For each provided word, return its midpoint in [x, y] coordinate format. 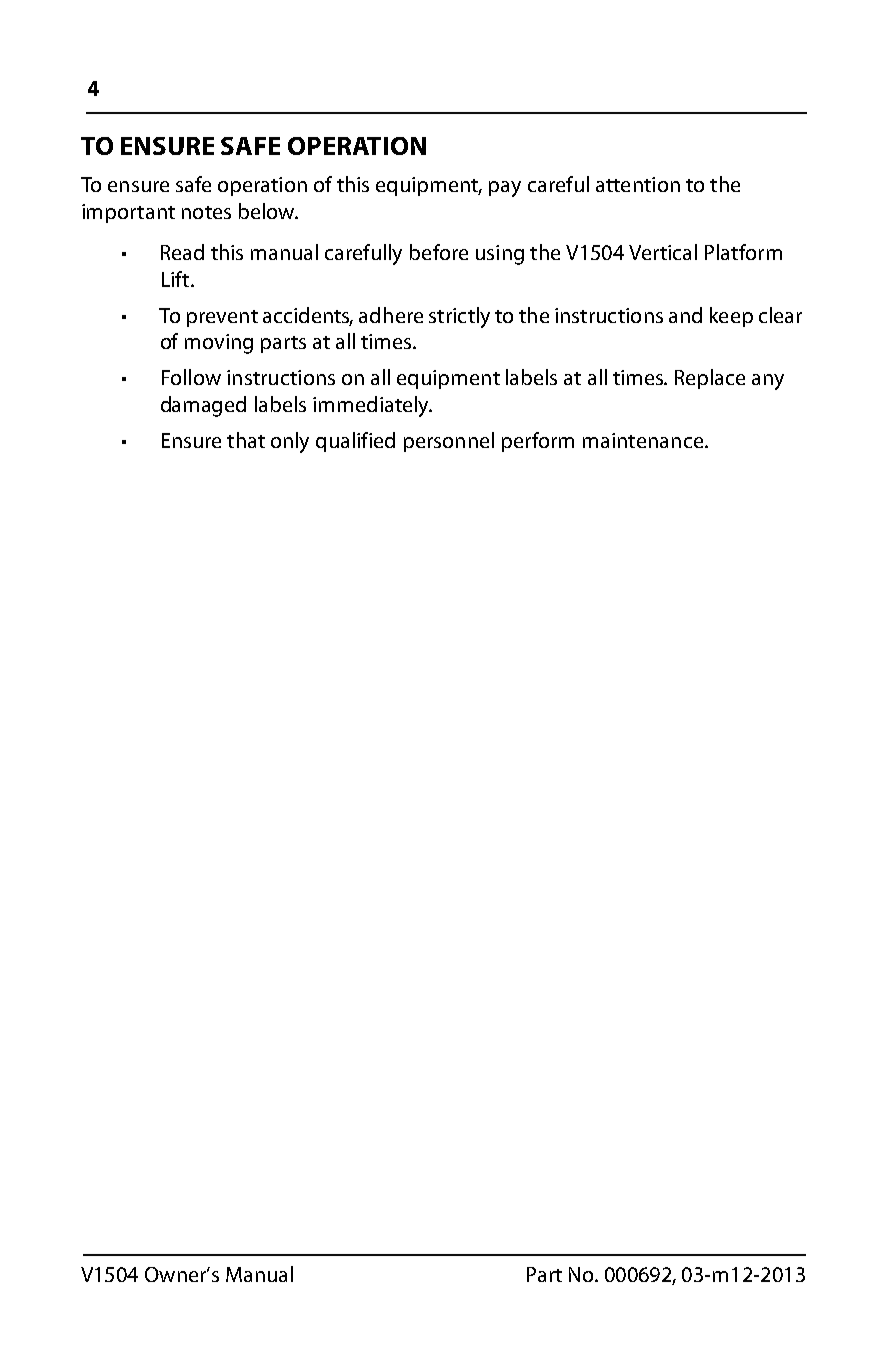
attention [638, 184]
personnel [449, 442]
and [685, 315]
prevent [222, 318]
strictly [459, 317]
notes [206, 212]
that [246, 440]
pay [505, 189]
